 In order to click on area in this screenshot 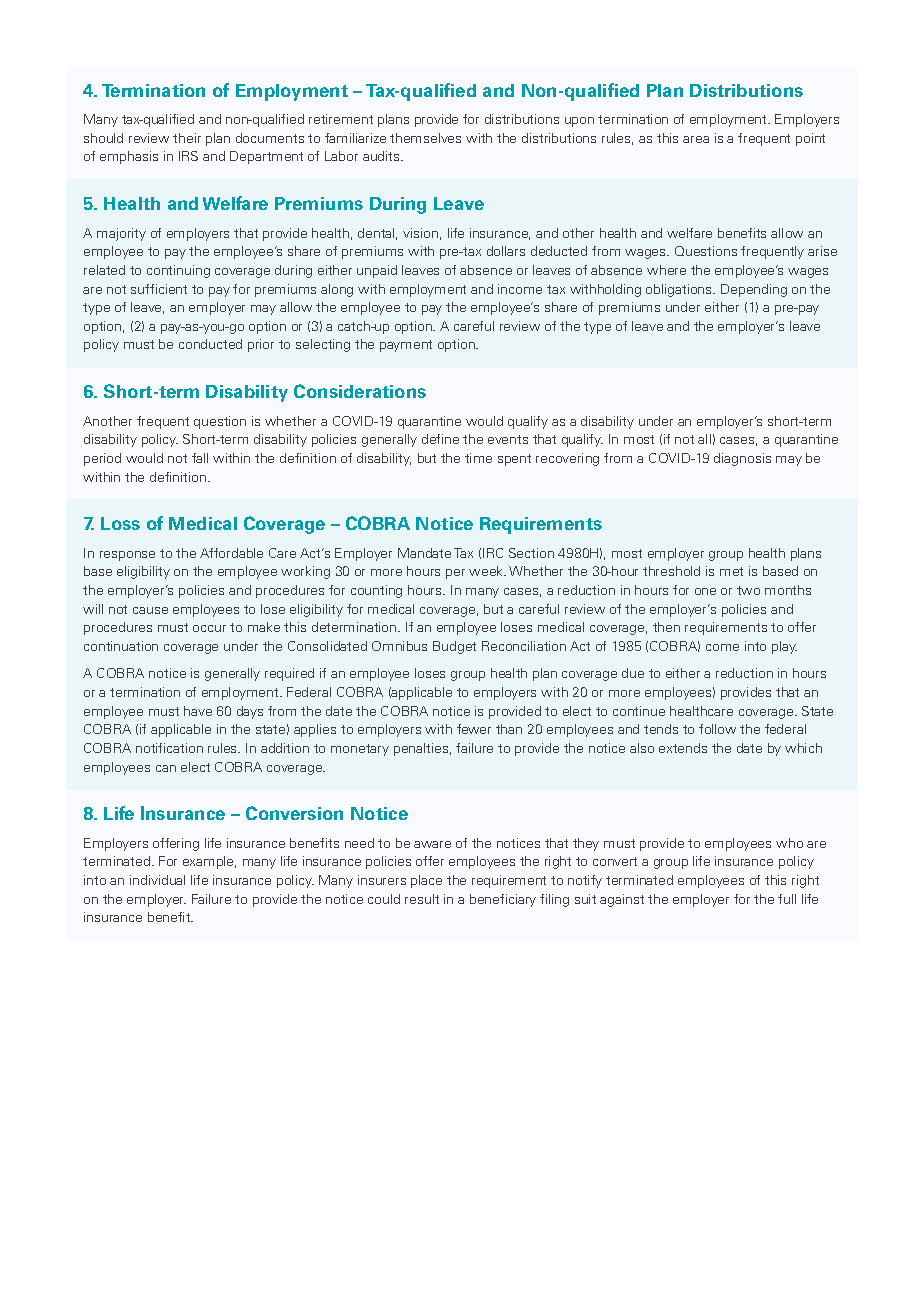, I will do `click(696, 139)`.
